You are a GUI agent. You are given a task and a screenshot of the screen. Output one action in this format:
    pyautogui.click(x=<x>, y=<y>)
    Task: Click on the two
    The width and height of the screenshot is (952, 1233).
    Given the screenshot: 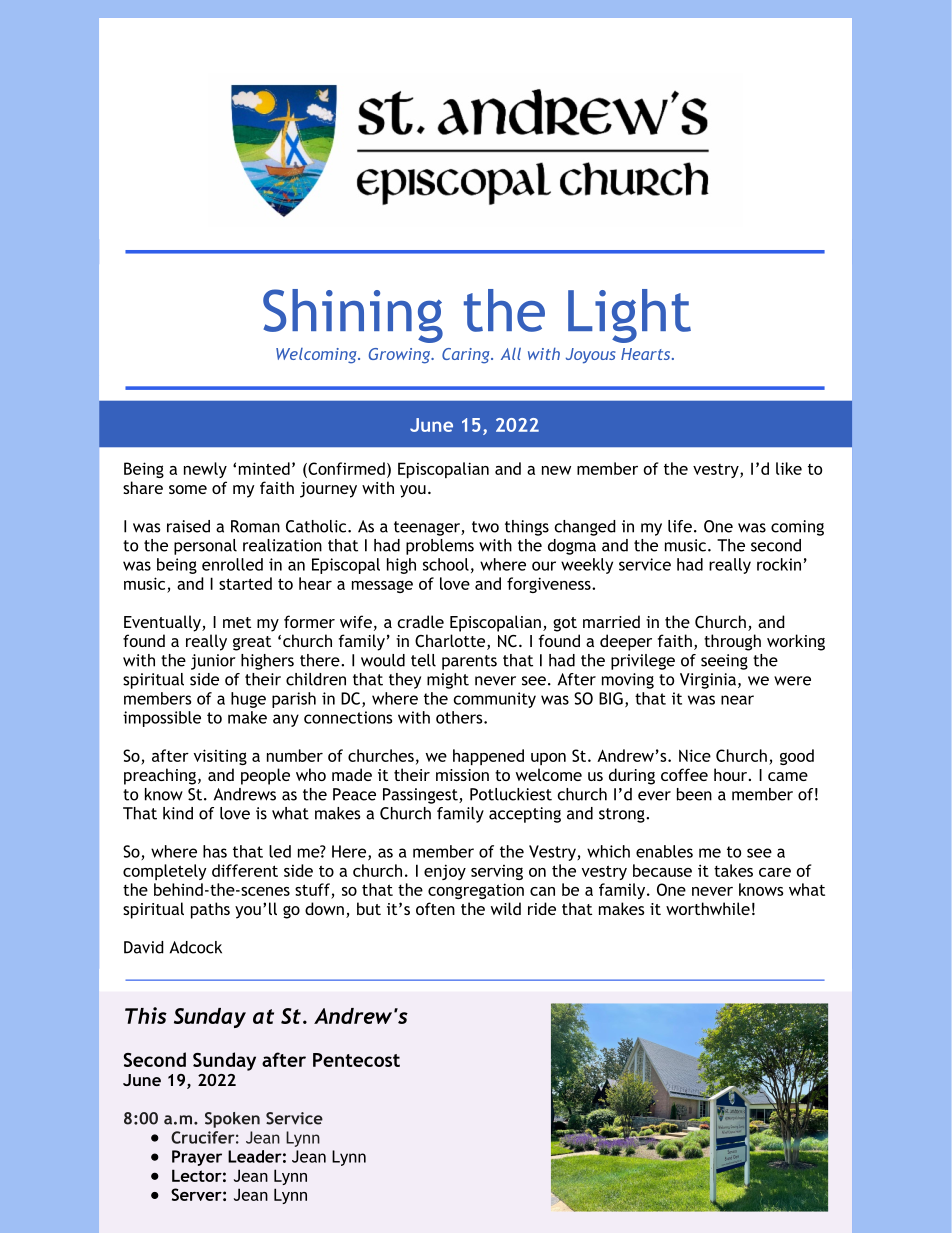 What is the action you would take?
    pyautogui.click(x=485, y=527)
